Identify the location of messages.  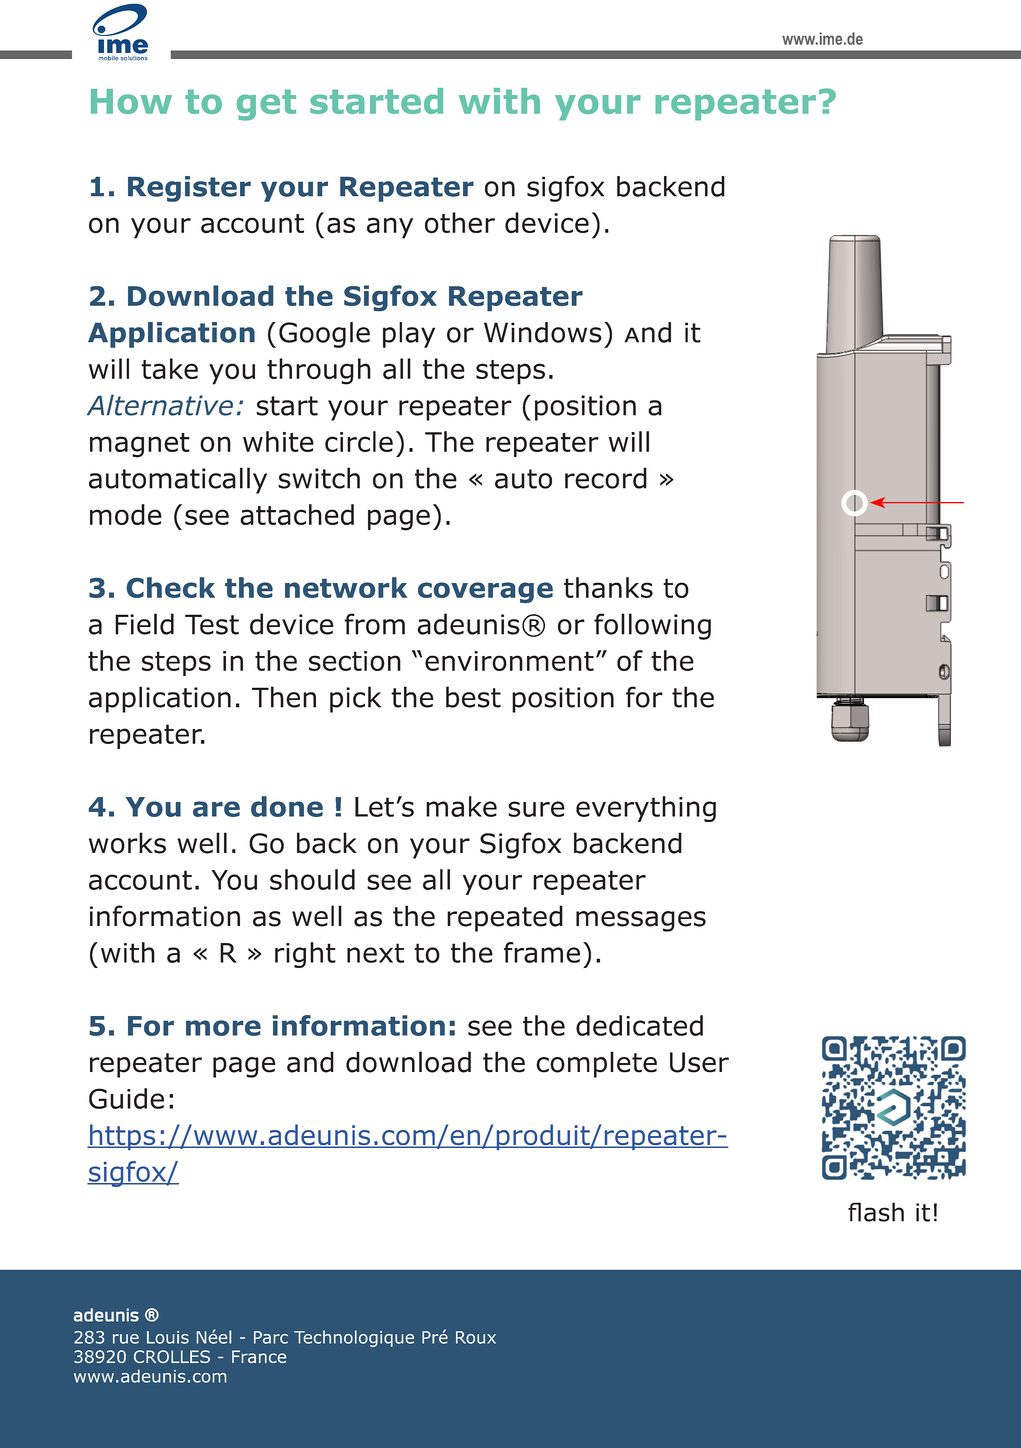
(641, 921).
